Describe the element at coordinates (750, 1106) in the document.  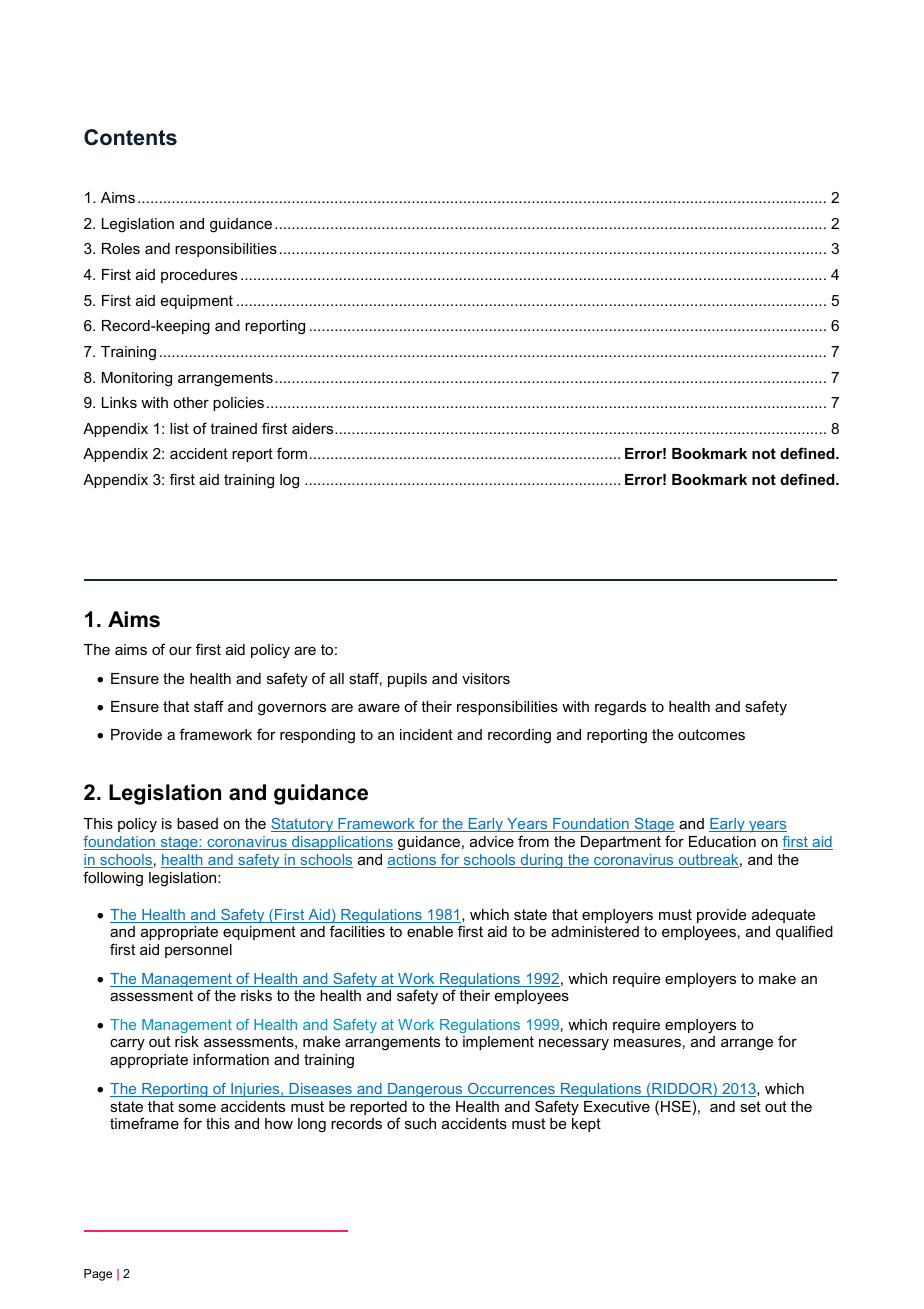
I see `set` at that location.
